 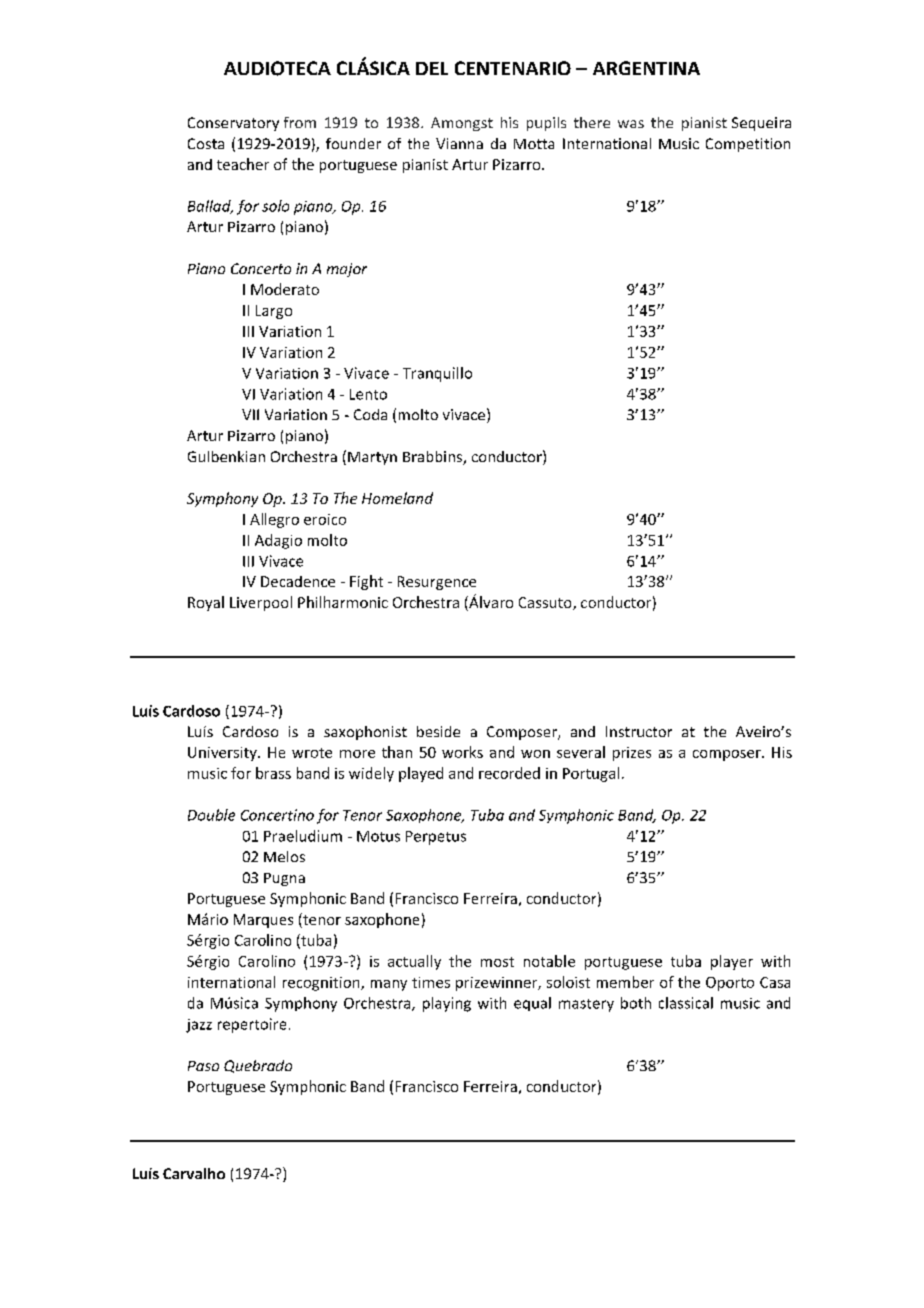 What do you see at coordinates (462, 124) in the image?
I see `Amongst` at bounding box center [462, 124].
